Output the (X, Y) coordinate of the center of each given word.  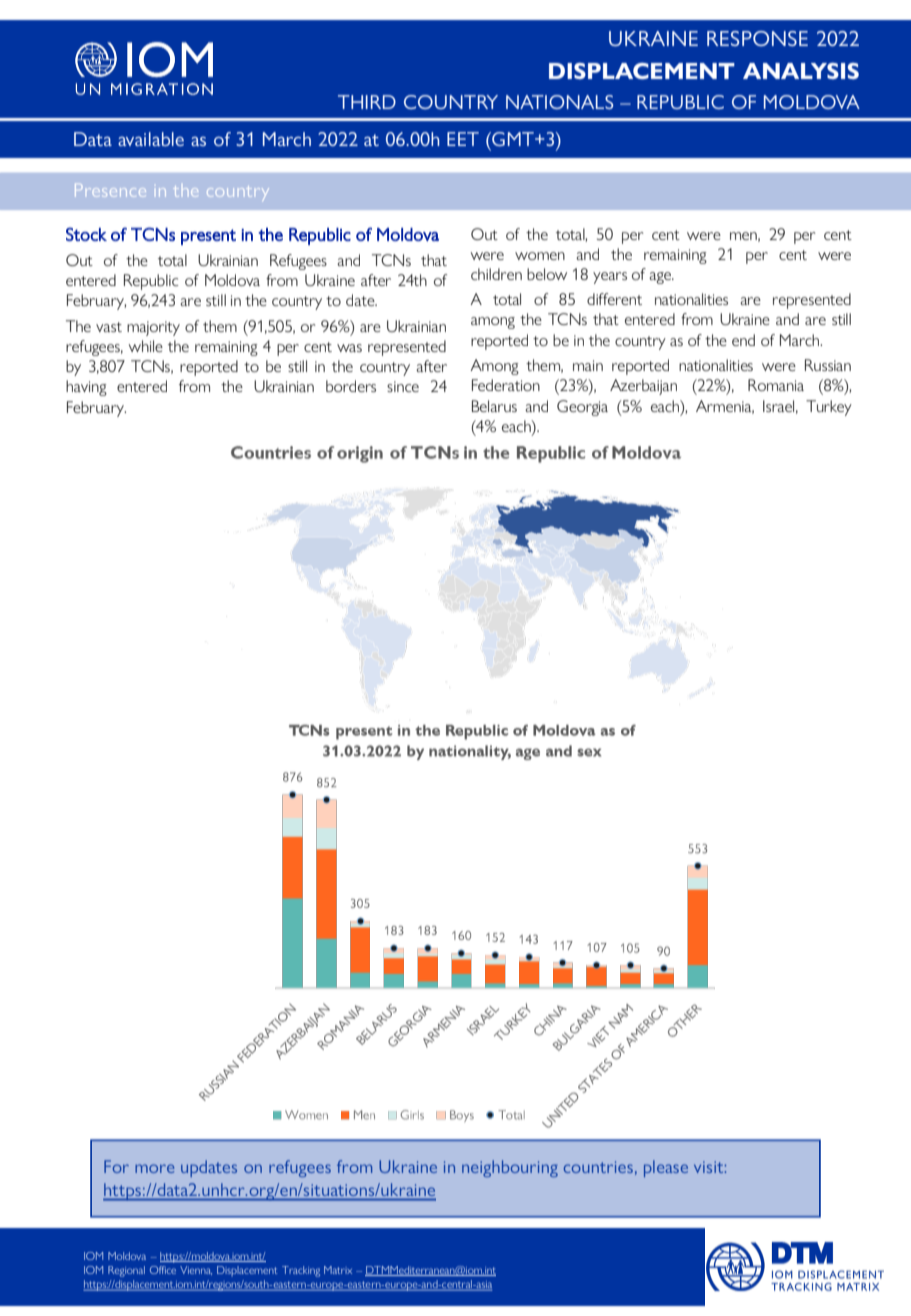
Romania (776, 385)
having (86, 388)
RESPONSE (757, 38)
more (154, 1168)
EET (463, 139)
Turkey (829, 408)
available (151, 139)
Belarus (494, 406)
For (116, 1166)
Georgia (582, 408)
